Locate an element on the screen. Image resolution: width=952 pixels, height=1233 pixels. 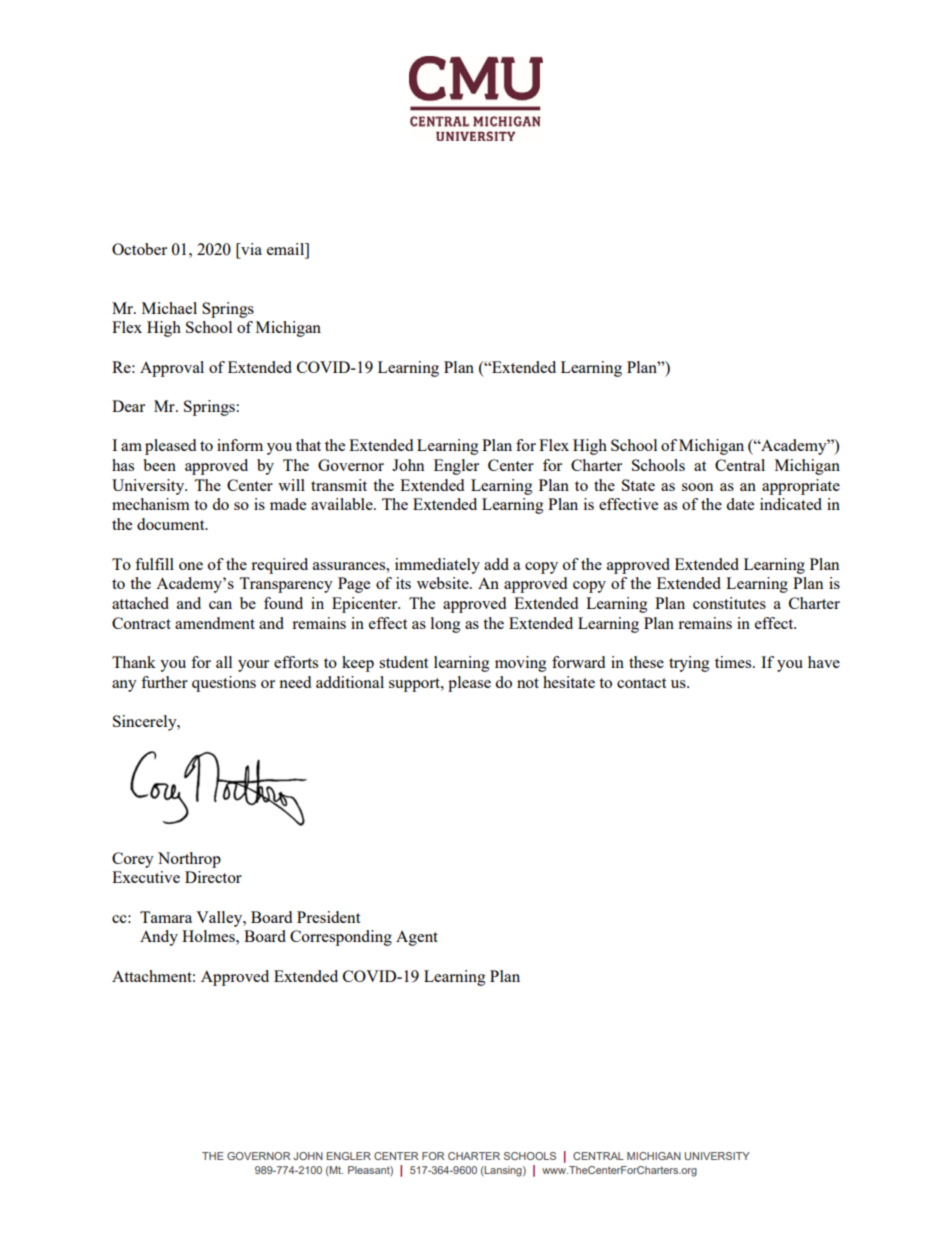
Corresponding is located at coordinates (341, 938).
